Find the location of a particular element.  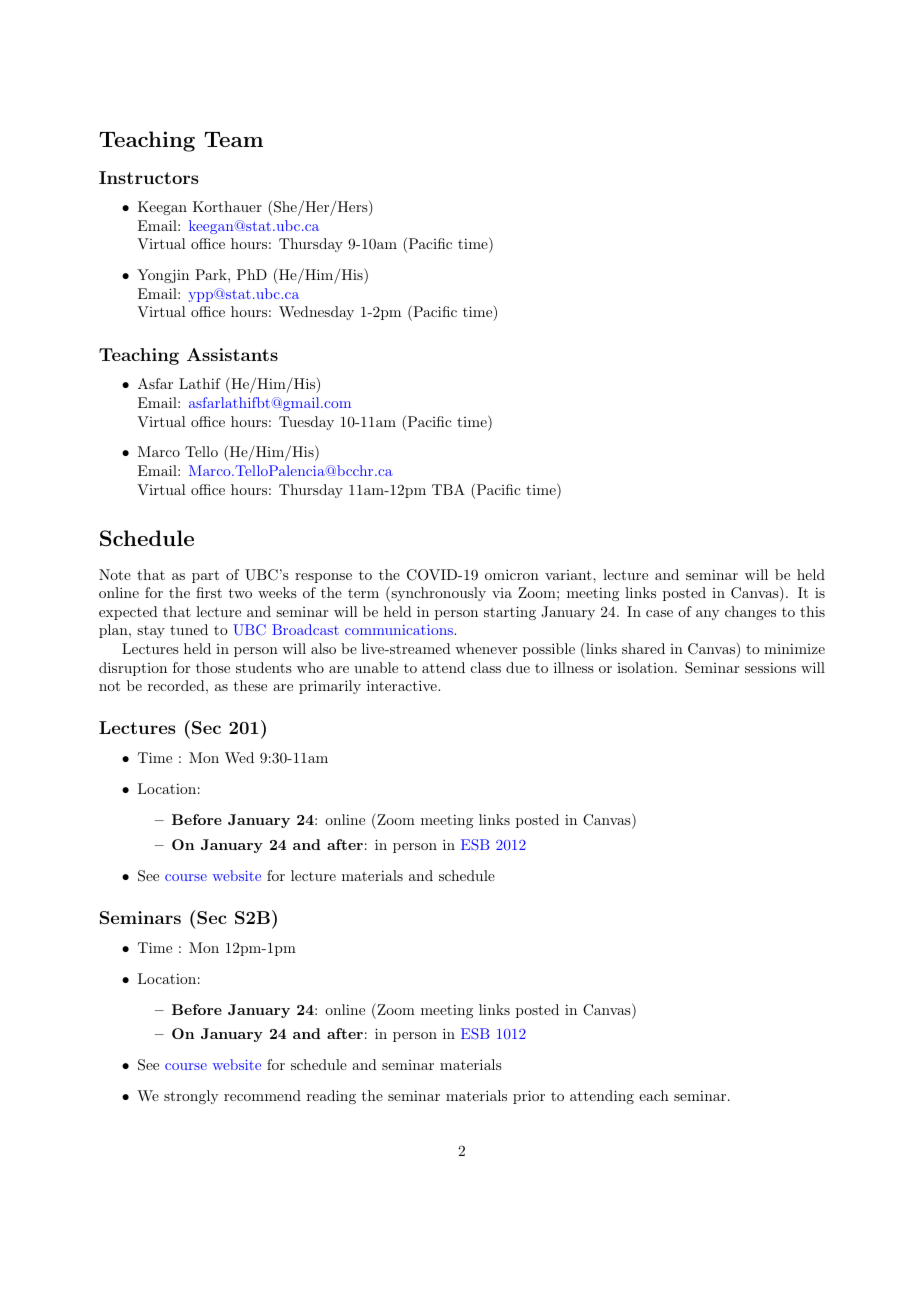

Instructors is located at coordinates (149, 177).
